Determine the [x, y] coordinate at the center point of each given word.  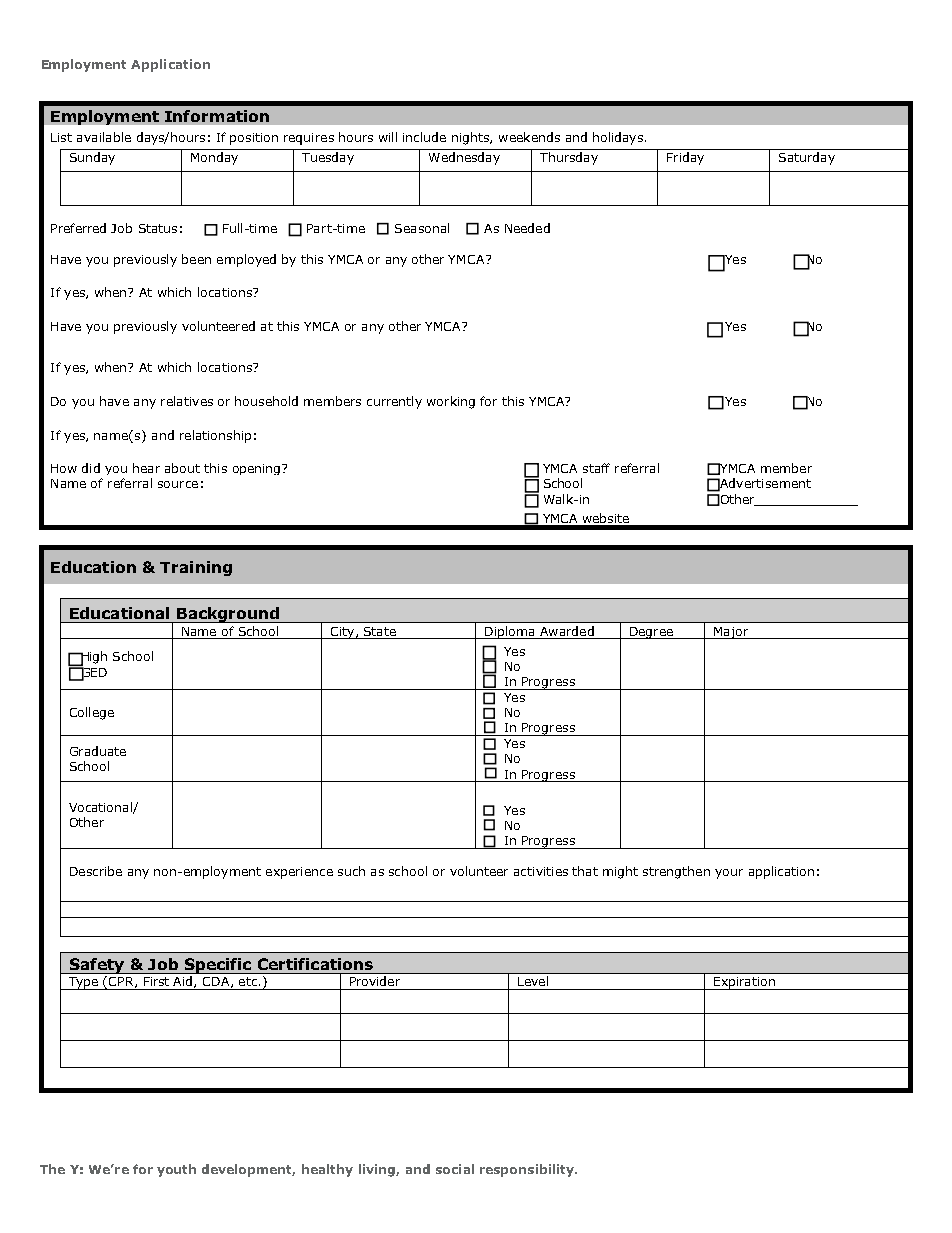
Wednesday [464, 158]
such [351, 871]
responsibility [528, 1170]
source [178, 484]
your [729, 874]
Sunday [92, 158]
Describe [96, 871]
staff [596, 468]
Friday [685, 158]
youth [176, 1170]
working [451, 402]
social [455, 1169]
